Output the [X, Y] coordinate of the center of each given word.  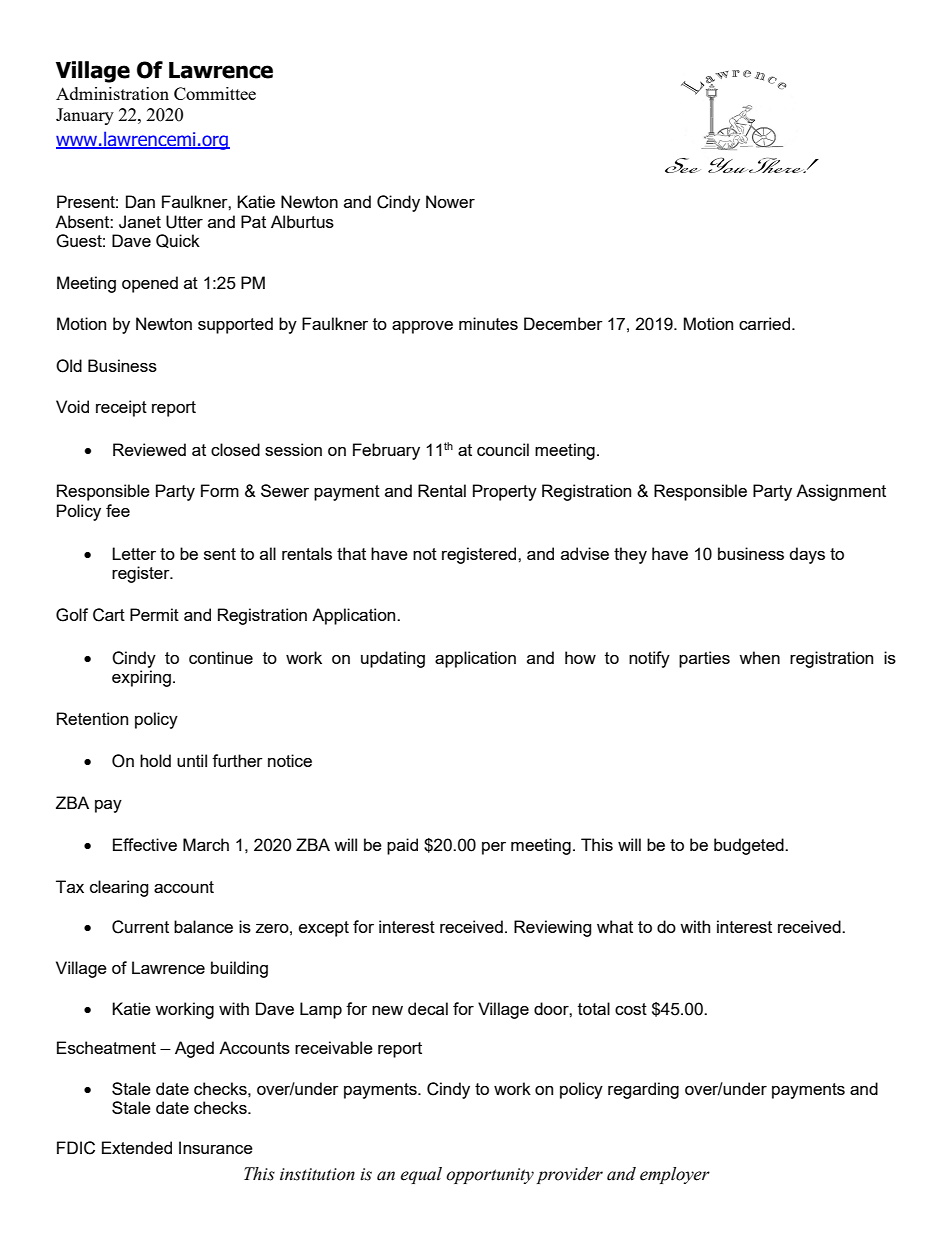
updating [393, 659]
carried [766, 323]
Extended [137, 1147]
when [759, 657]
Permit [154, 614]
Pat [253, 221]
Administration [112, 93]
